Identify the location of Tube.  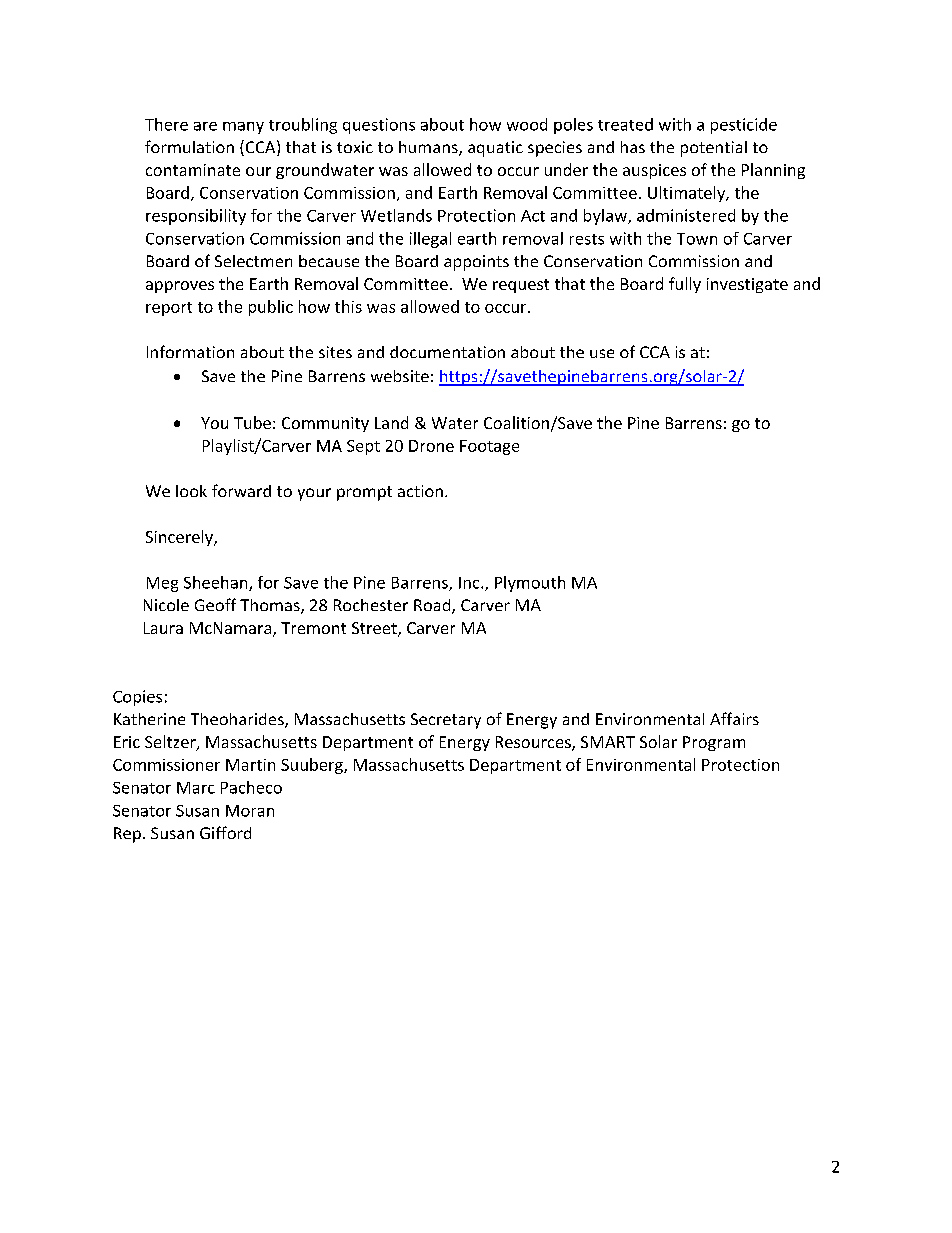
(252, 422).
